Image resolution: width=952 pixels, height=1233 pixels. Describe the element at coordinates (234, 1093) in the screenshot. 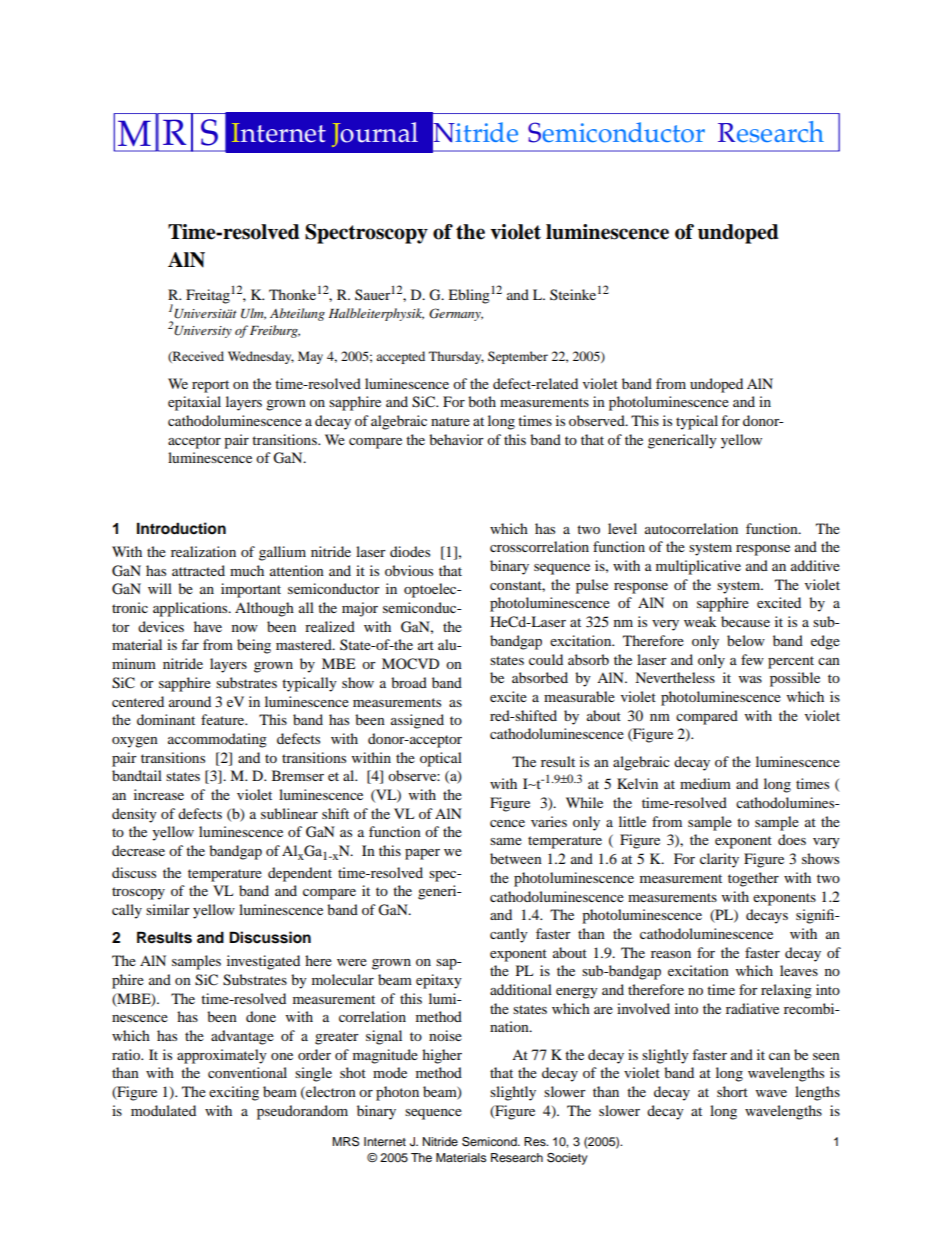

I see `exciting` at that location.
